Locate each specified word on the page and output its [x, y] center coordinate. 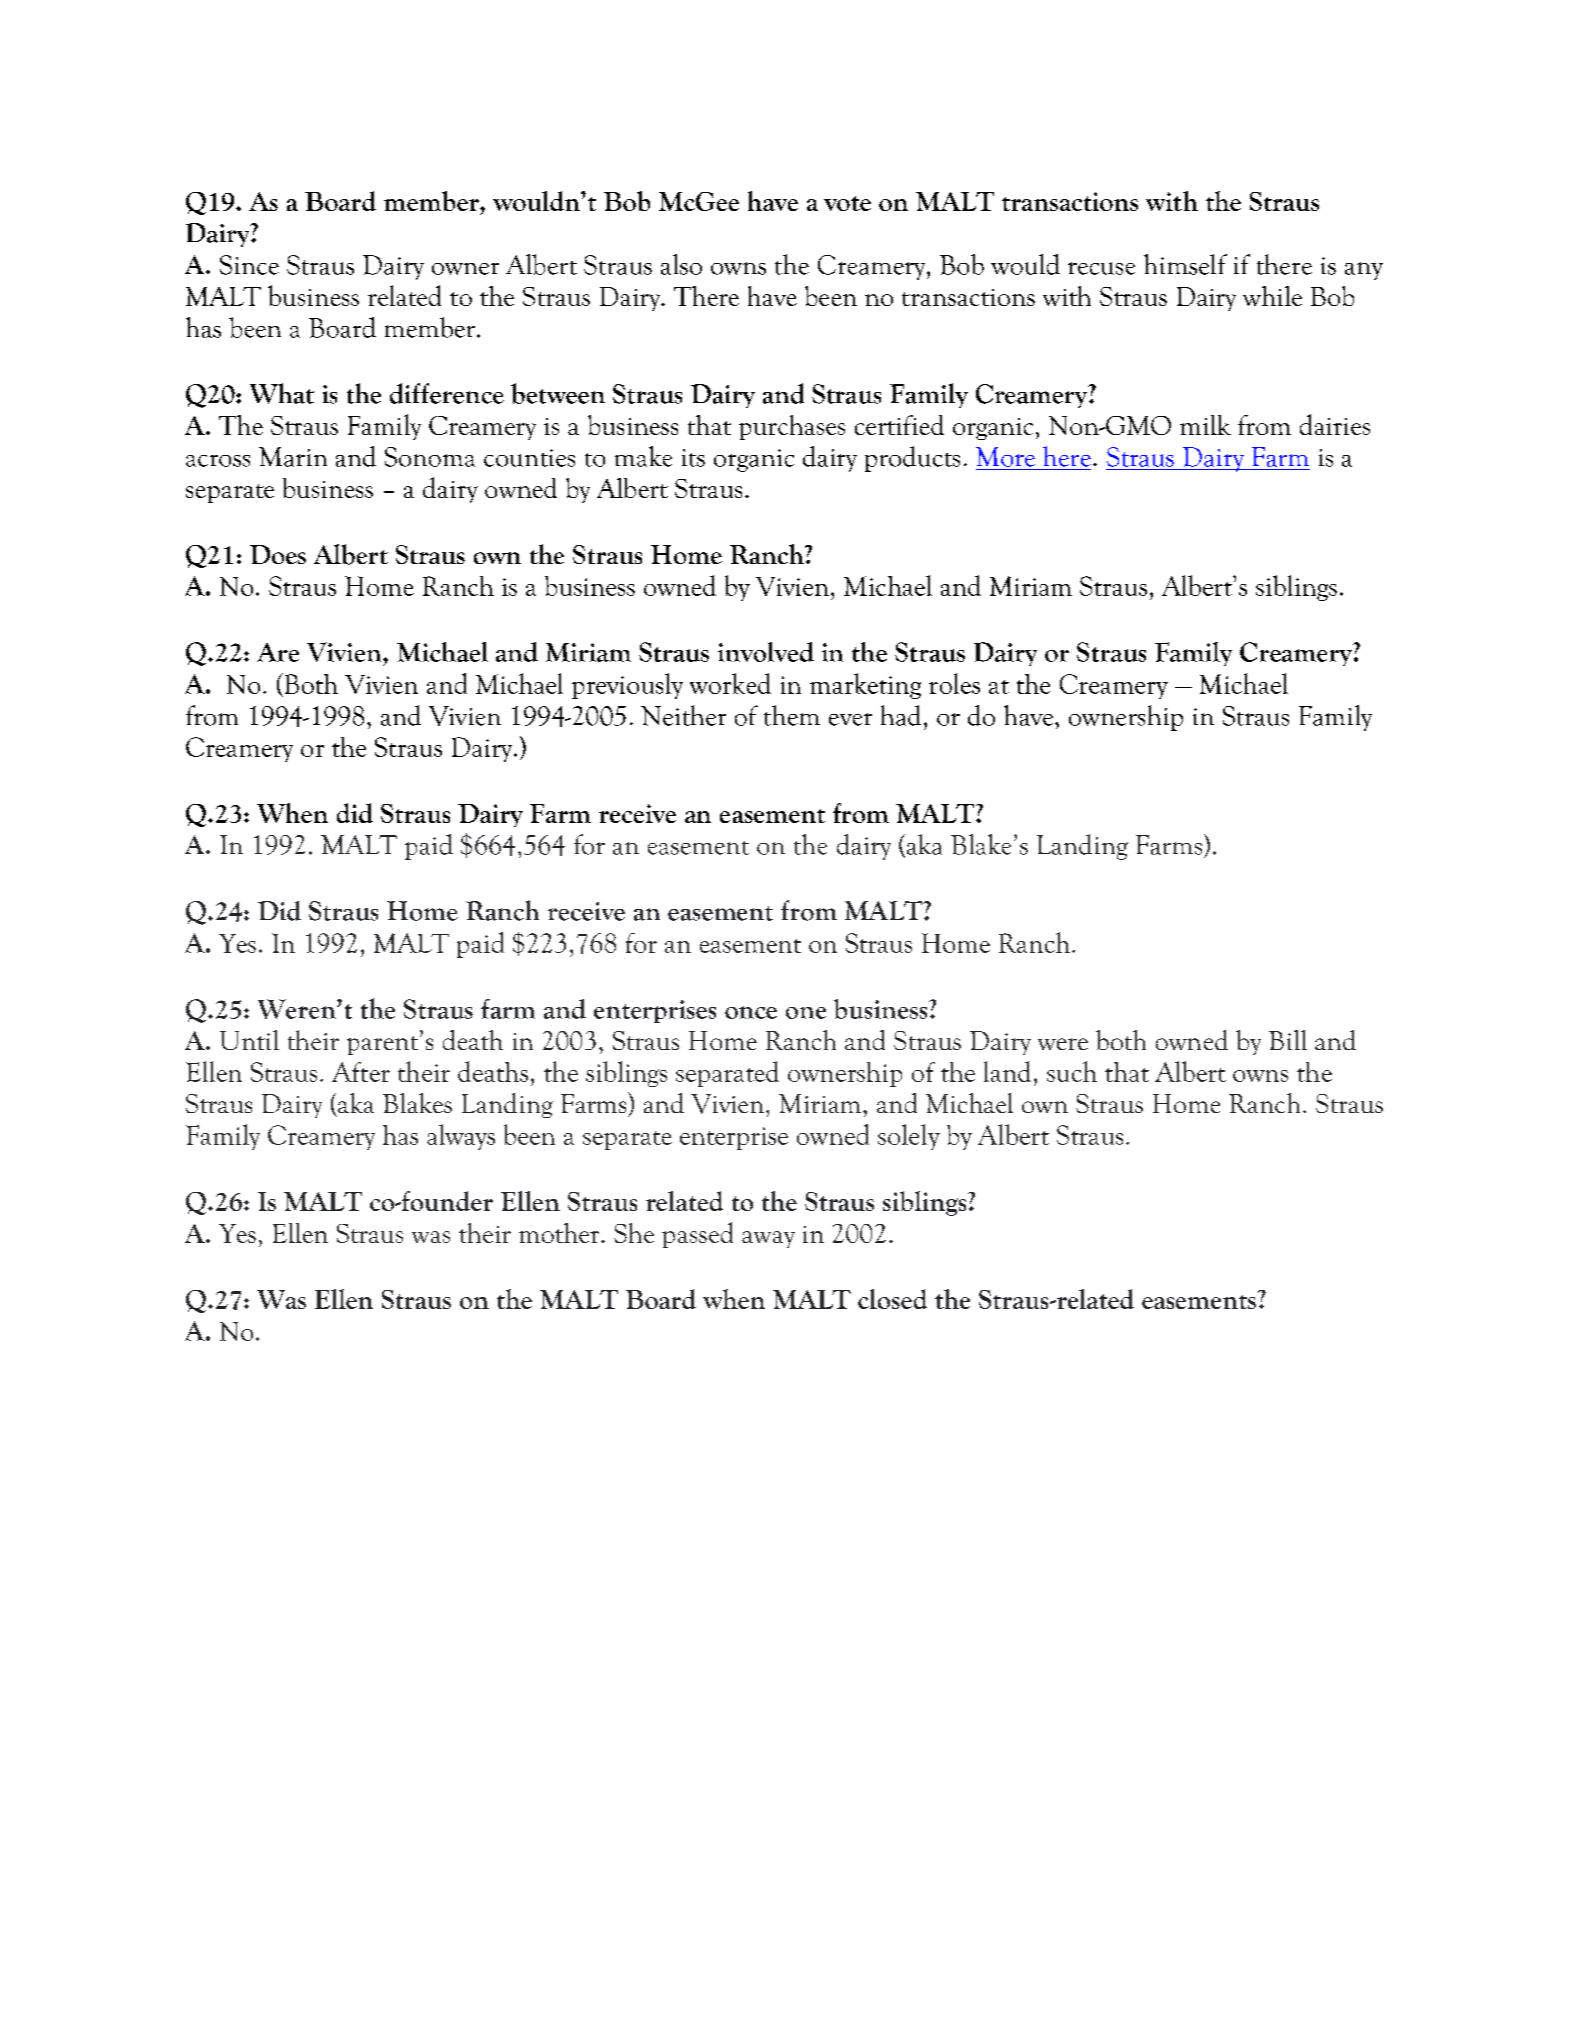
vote [847, 203]
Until [249, 1040]
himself [1185, 264]
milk [1205, 425]
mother [560, 1233]
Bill [1288, 1040]
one [806, 1013]
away [768, 1239]
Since [249, 265]
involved [766, 652]
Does [278, 554]
